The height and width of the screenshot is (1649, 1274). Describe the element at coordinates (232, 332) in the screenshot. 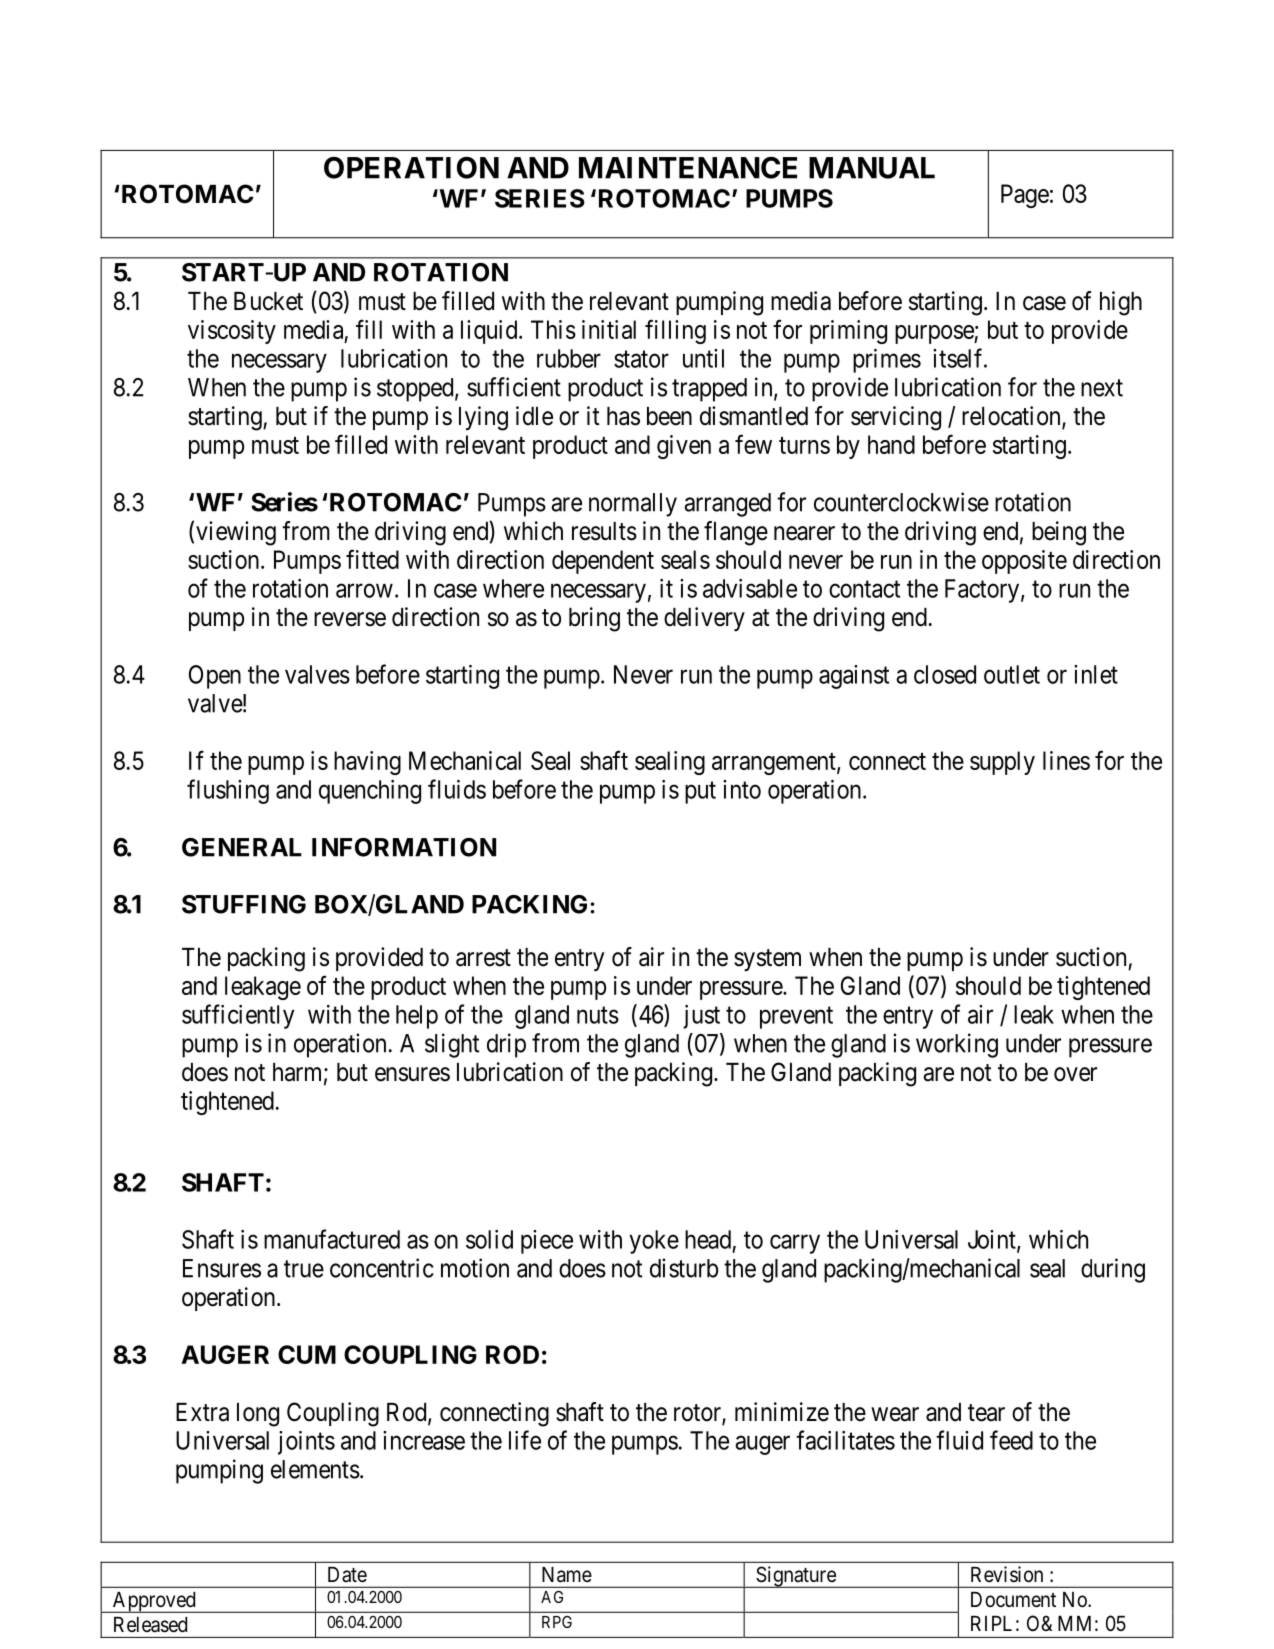

I see `viscosity` at that location.
